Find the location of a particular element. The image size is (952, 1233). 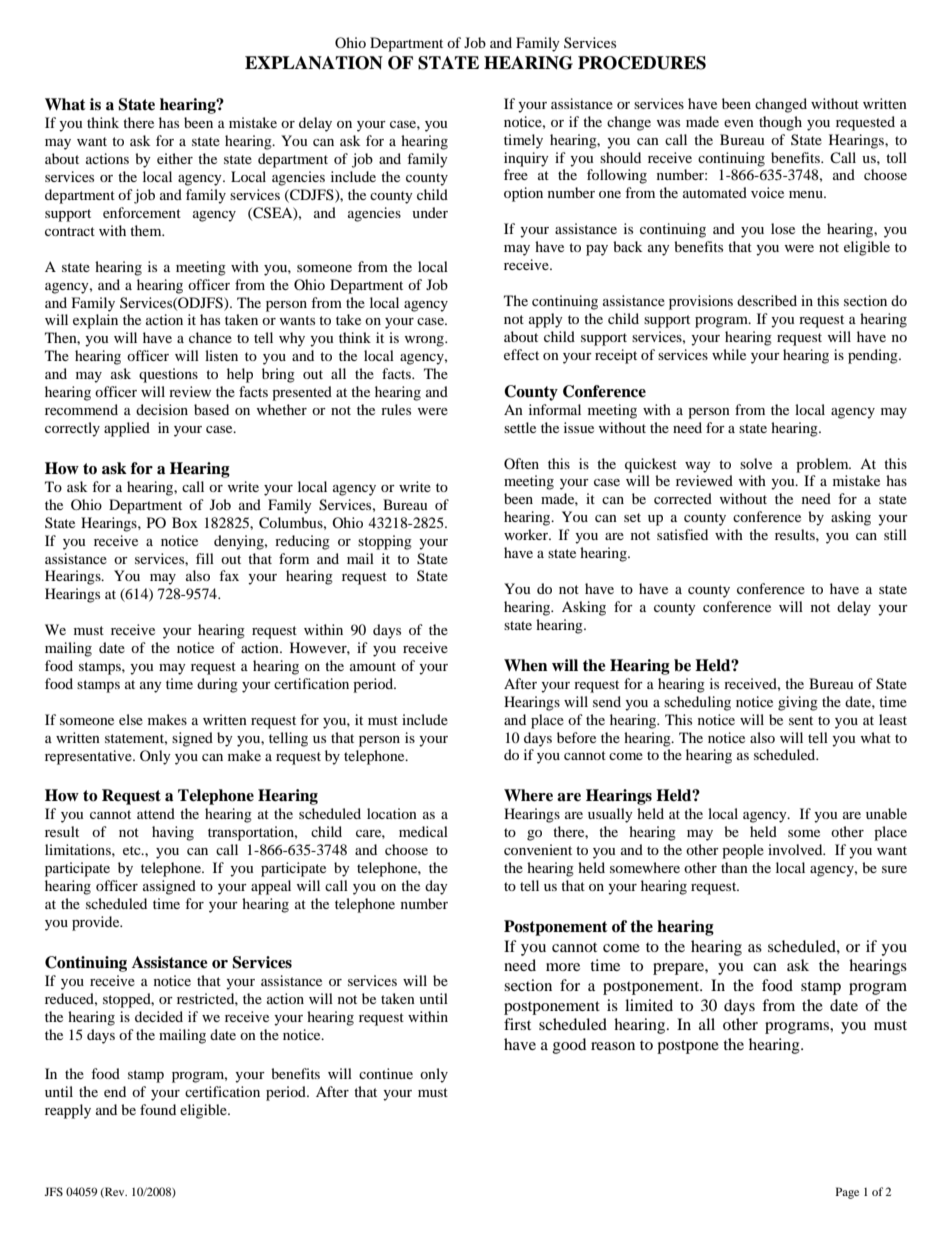

giving is located at coordinates (798, 703).
